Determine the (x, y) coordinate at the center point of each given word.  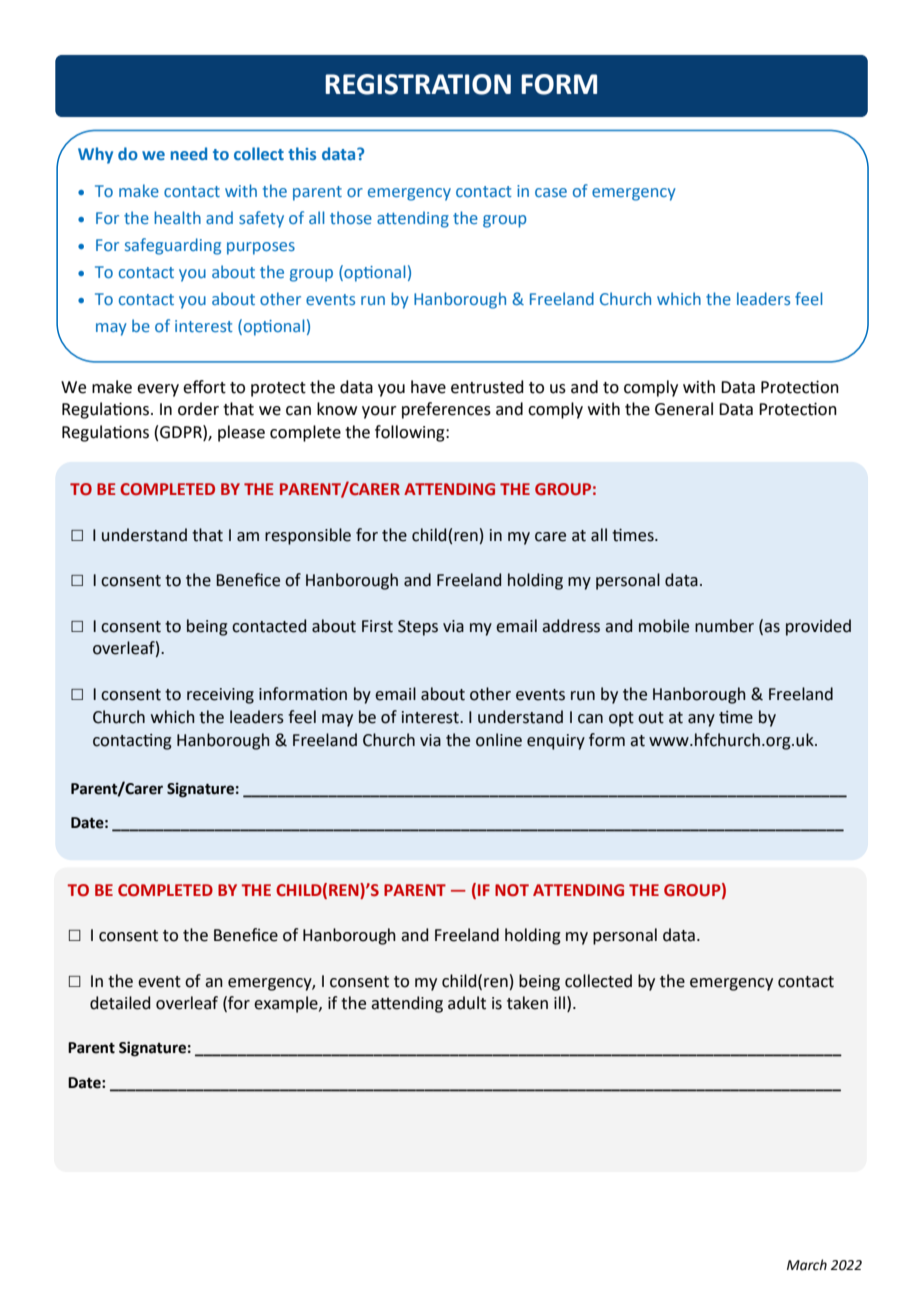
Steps (418, 628)
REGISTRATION (418, 84)
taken (527, 1003)
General (684, 409)
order (198, 409)
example (287, 1004)
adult (467, 1003)
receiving (220, 696)
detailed (120, 1003)
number (724, 626)
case (551, 192)
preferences (446, 410)
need (189, 153)
